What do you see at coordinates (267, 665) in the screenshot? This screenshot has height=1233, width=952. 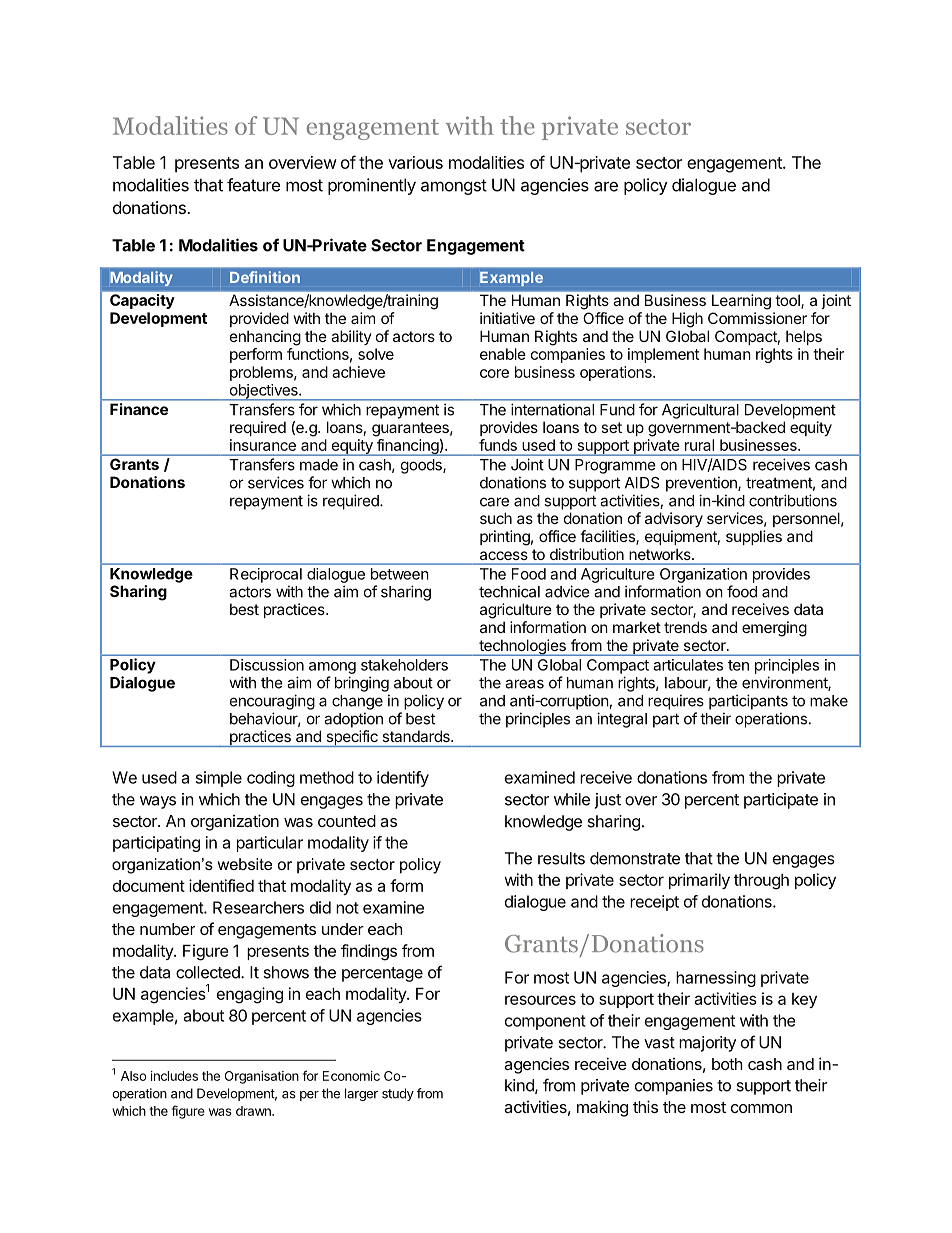 I see `Discussion` at bounding box center [267, 665].
